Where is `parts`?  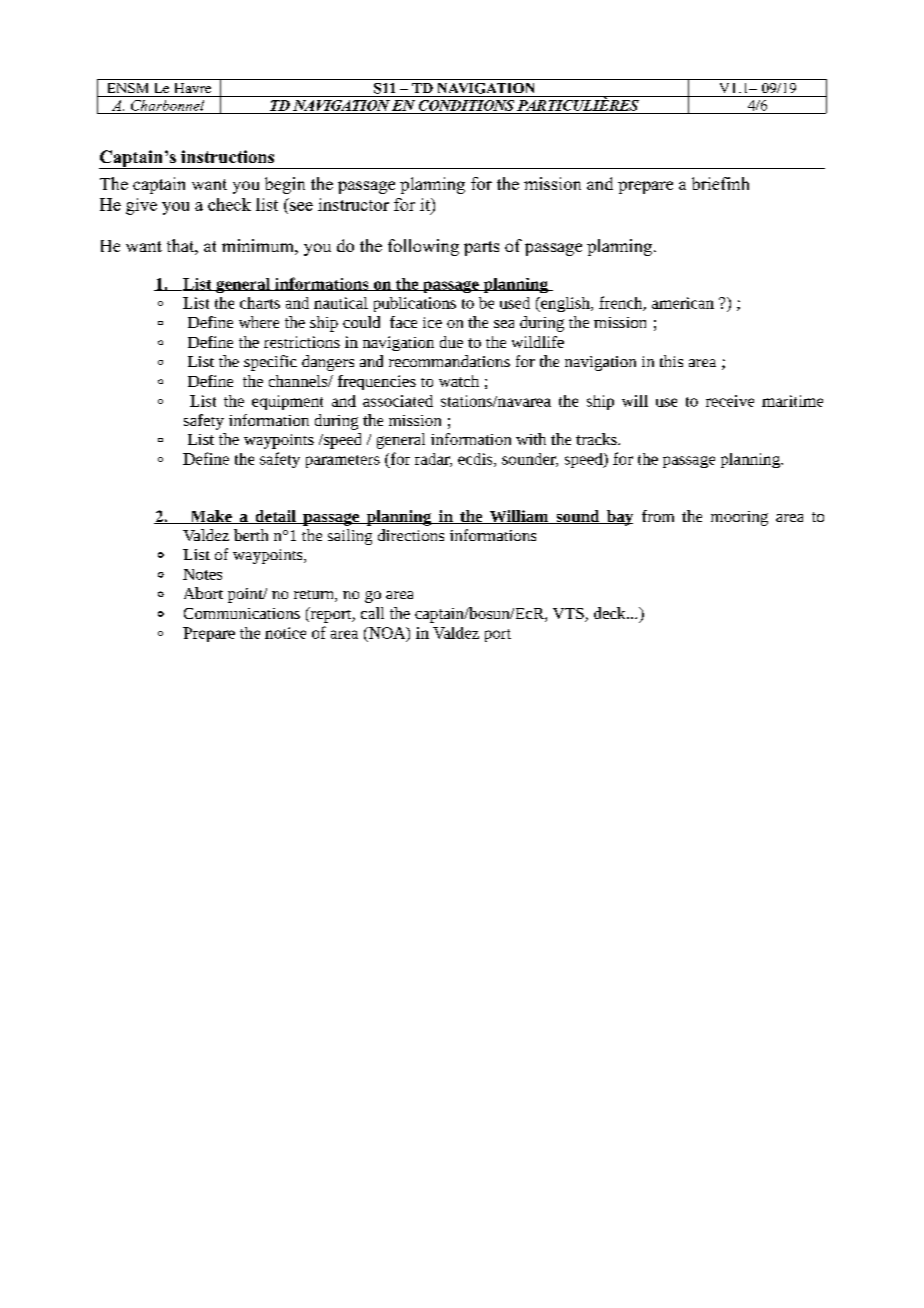 parts is located at coordinates (481, 248).
